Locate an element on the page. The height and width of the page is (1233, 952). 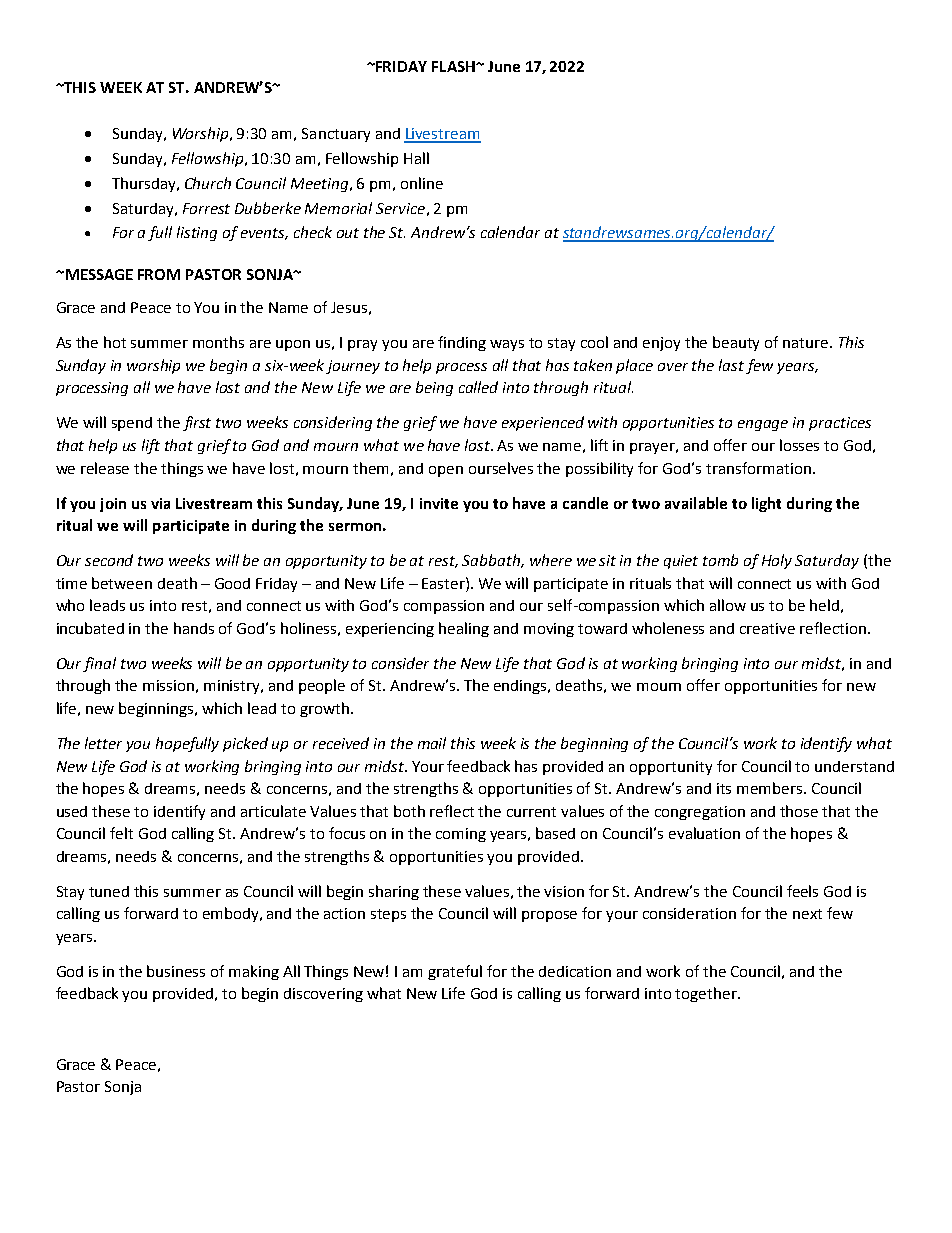
healing is located at coordinates (464, 629).
